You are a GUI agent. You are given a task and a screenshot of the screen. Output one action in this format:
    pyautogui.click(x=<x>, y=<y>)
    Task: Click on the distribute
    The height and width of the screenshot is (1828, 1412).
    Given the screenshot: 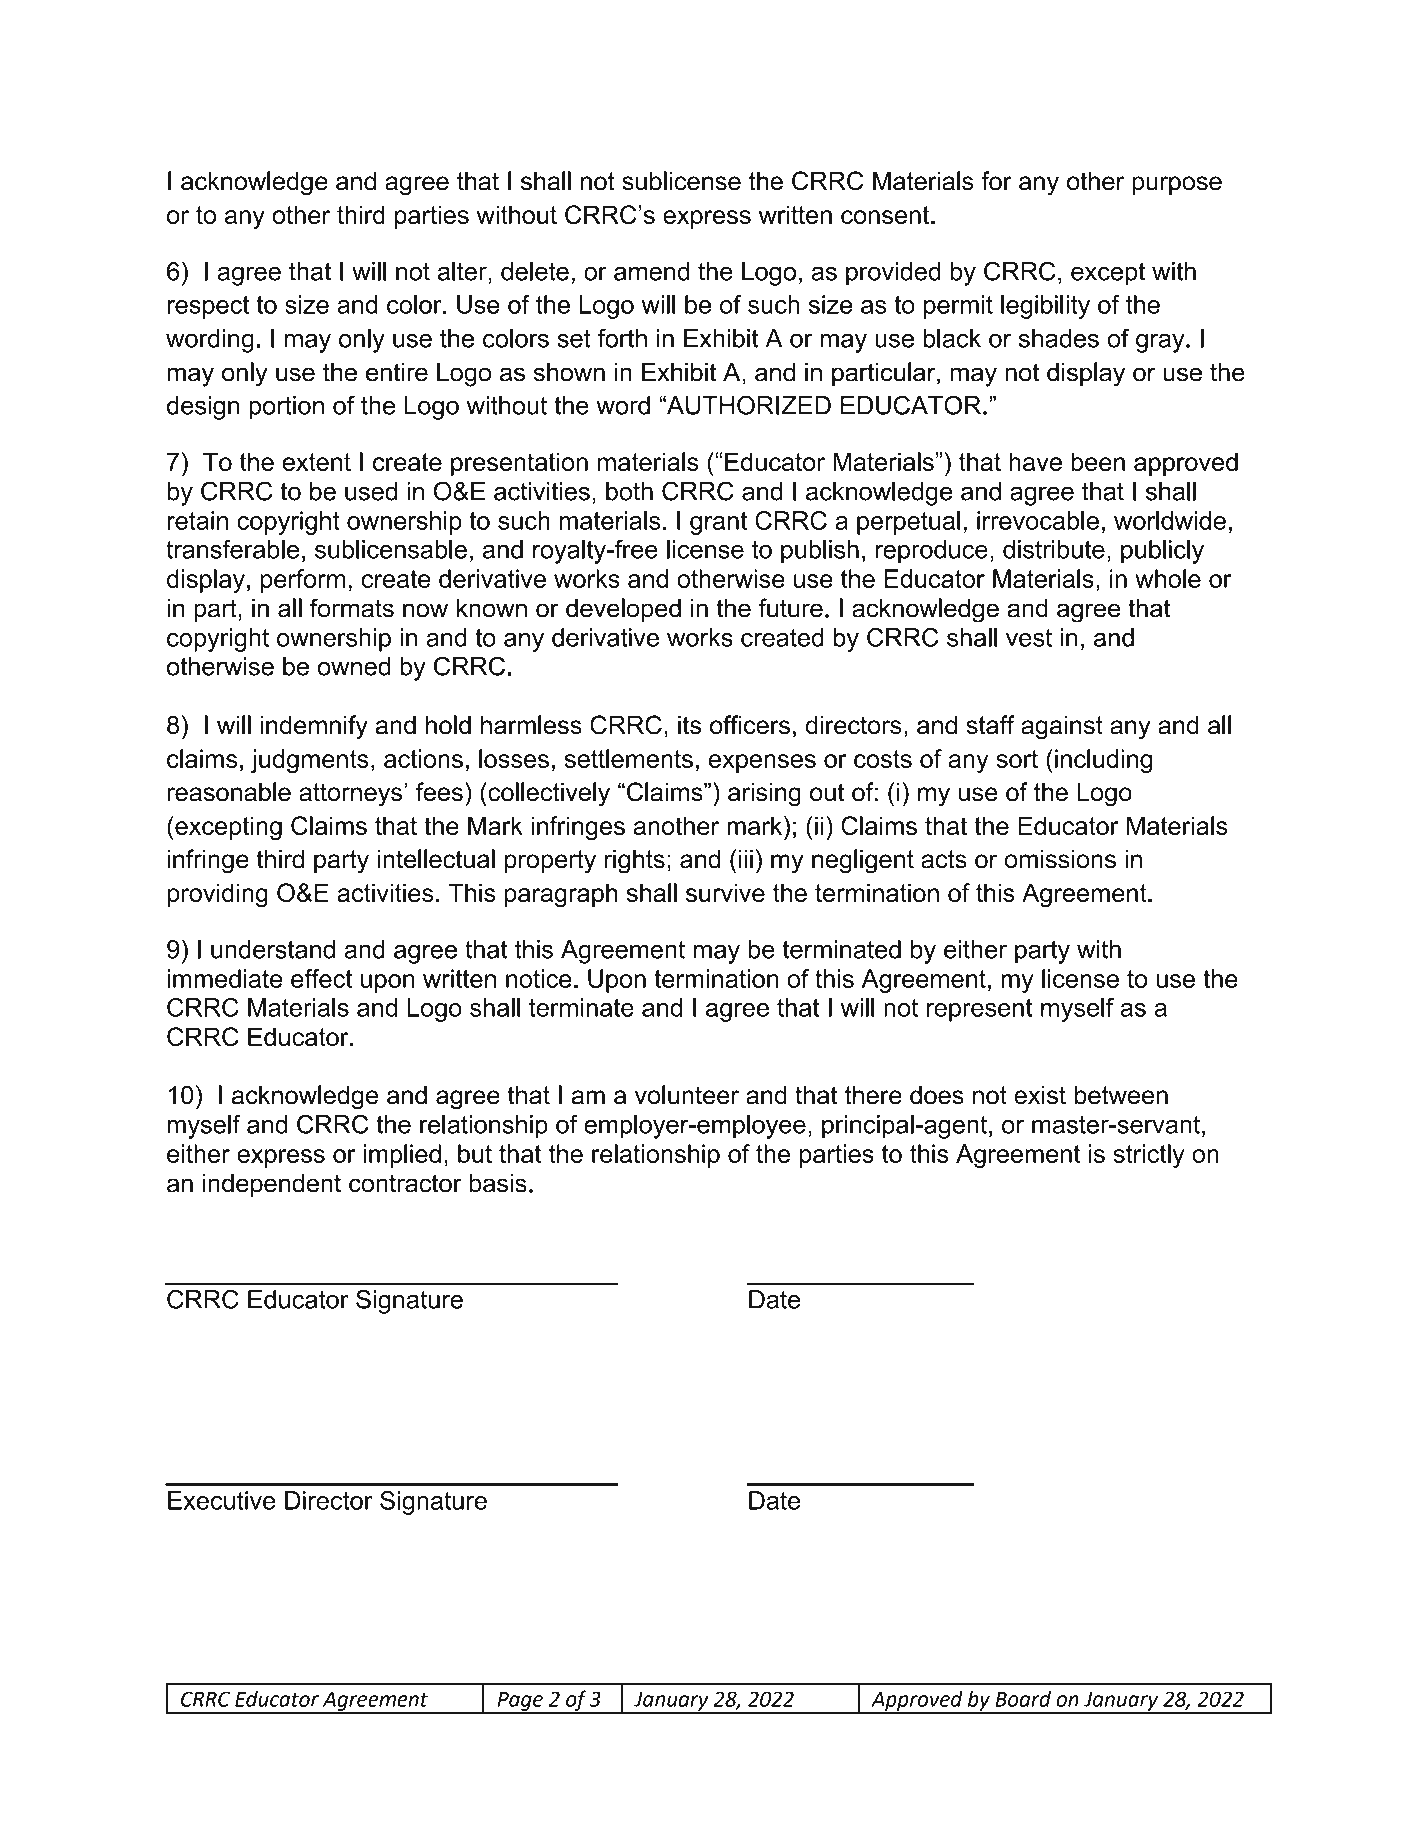 What is the action you would take?
    pyautogui.click(x=1054, y=549)
